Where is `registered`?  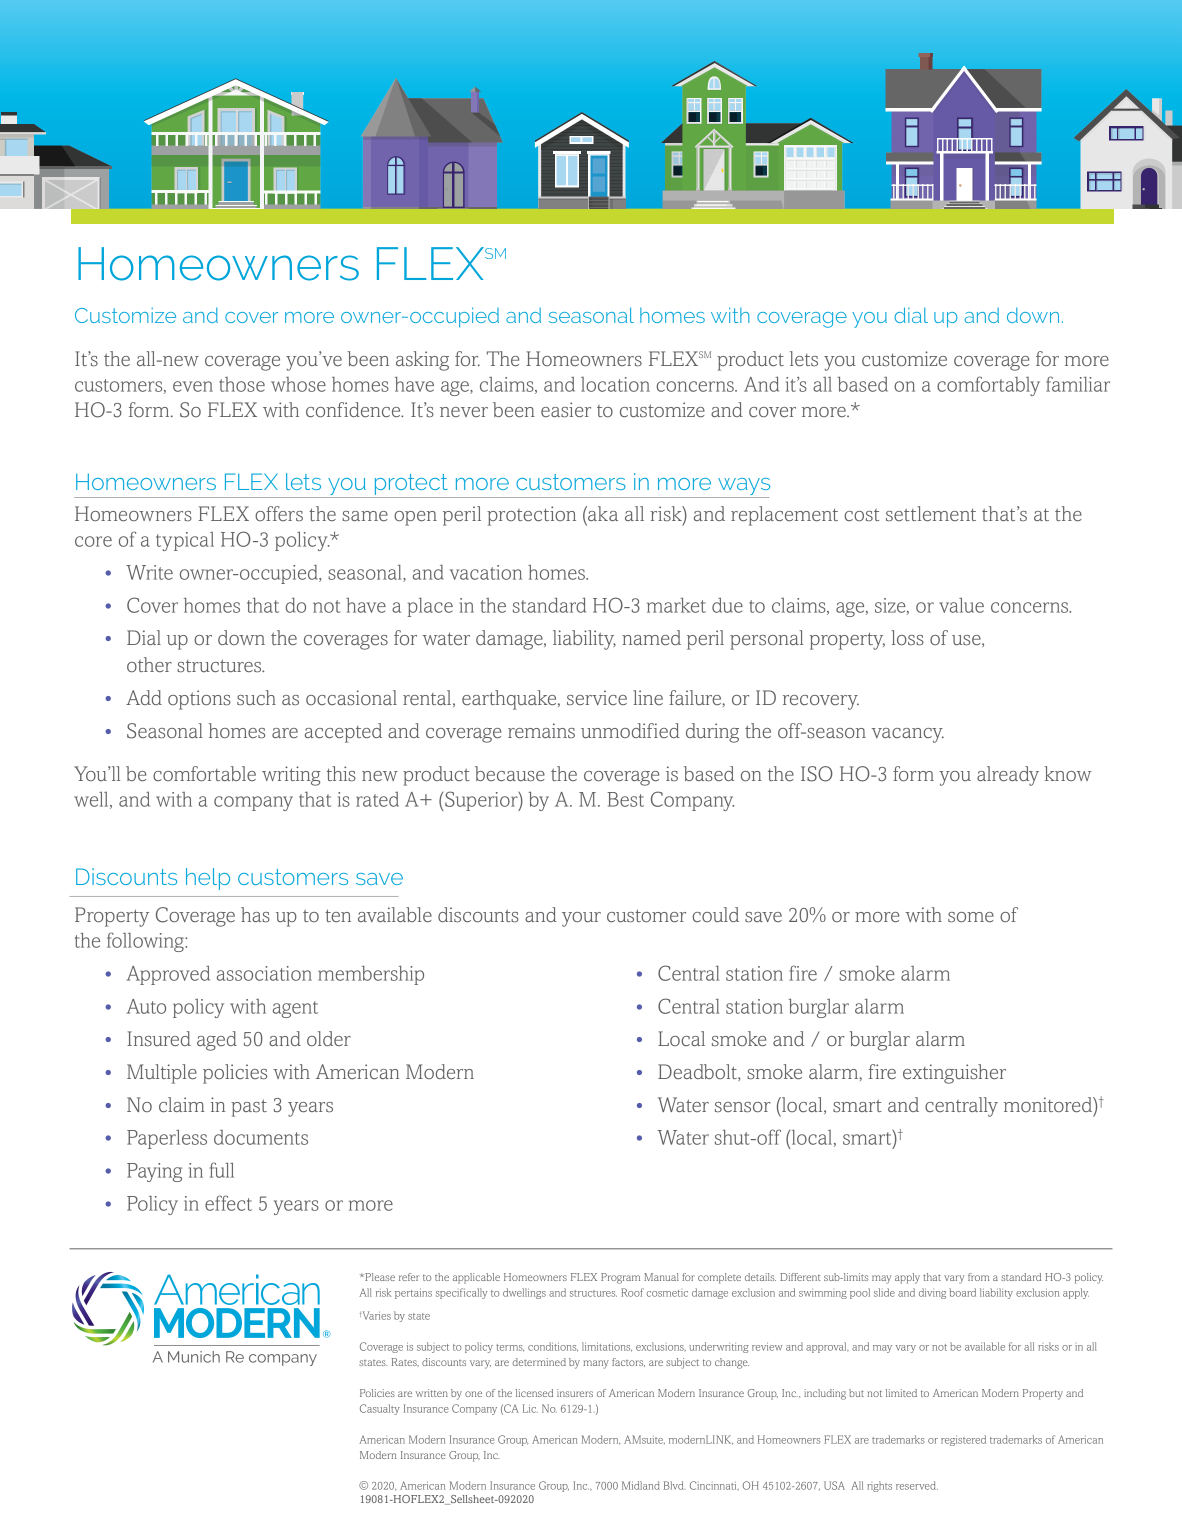 registered is located at coordinates (963, 1440).
